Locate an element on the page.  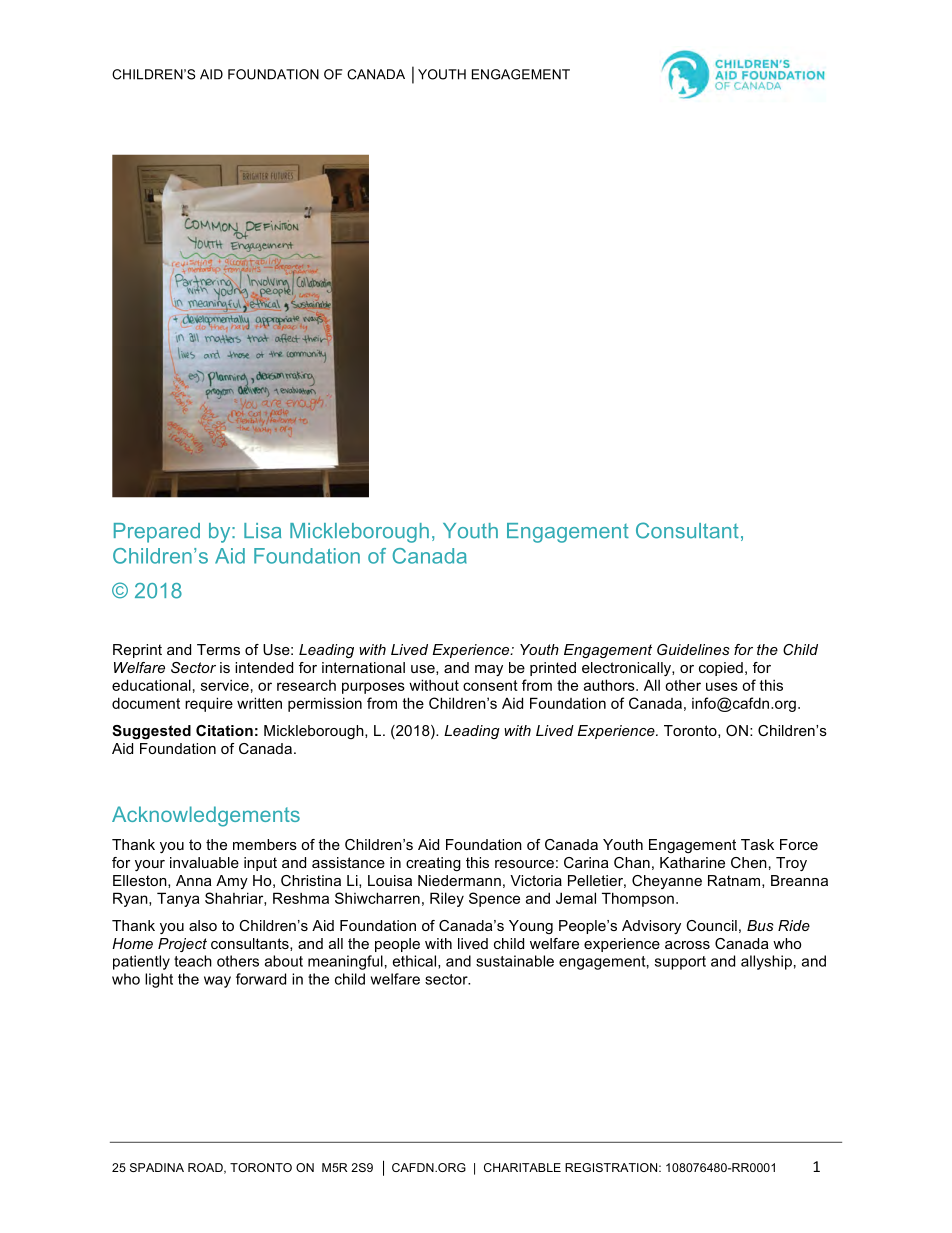
uses is located at coordinates (722, 686).
